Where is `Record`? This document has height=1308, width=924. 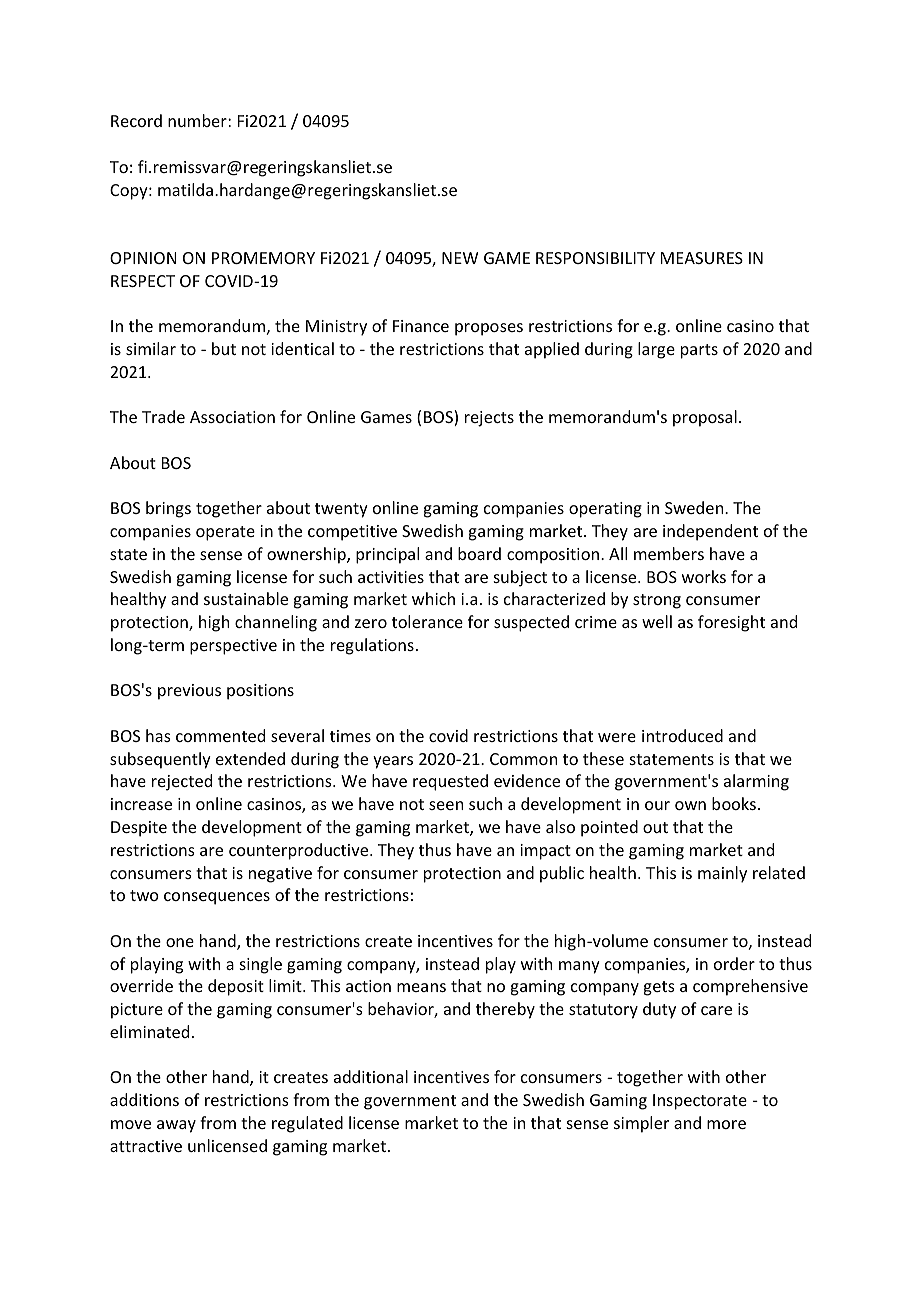
Record is located at coordinates (136, 120).
